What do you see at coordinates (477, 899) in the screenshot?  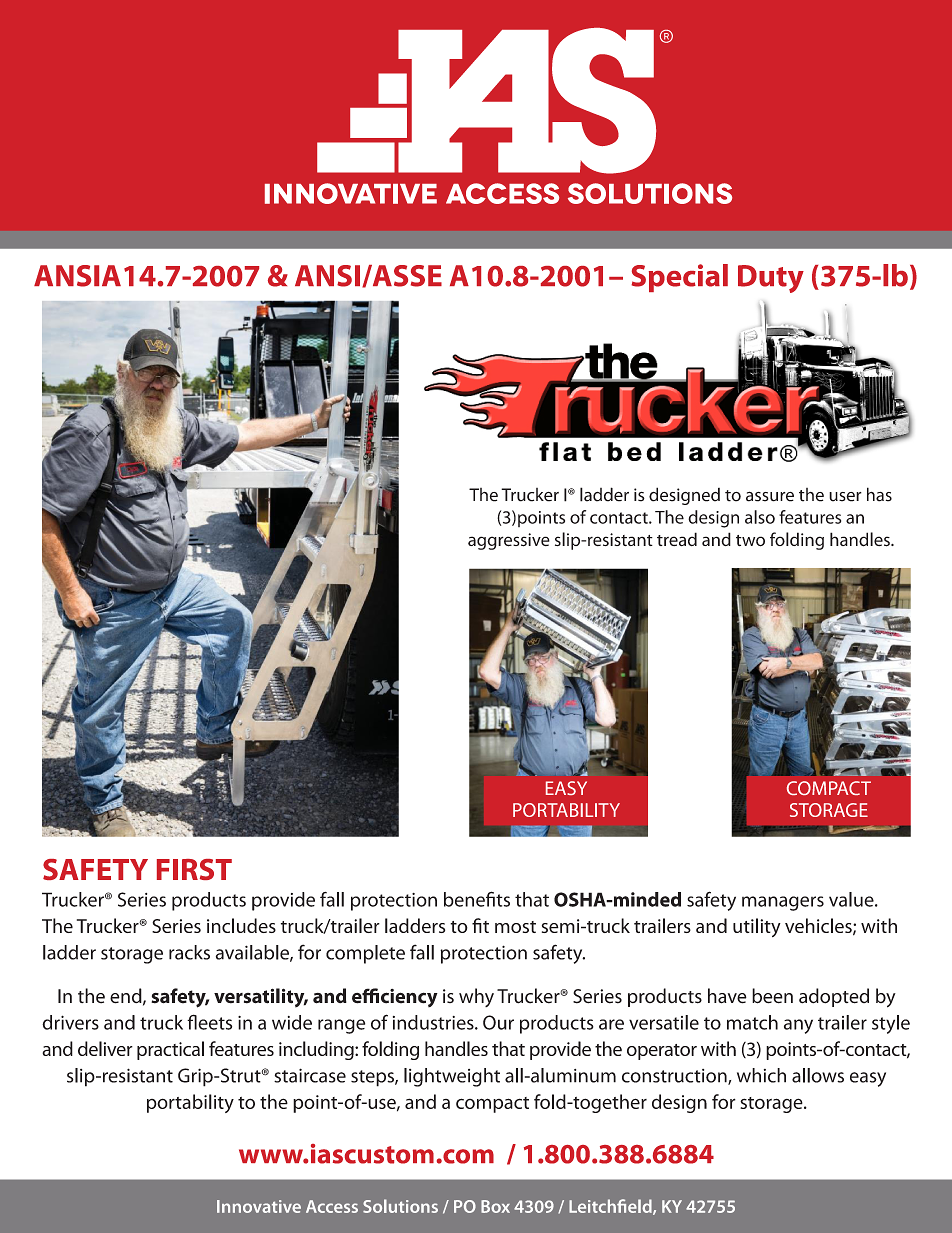 I see `benefits` at bounding box center [477, 899].
